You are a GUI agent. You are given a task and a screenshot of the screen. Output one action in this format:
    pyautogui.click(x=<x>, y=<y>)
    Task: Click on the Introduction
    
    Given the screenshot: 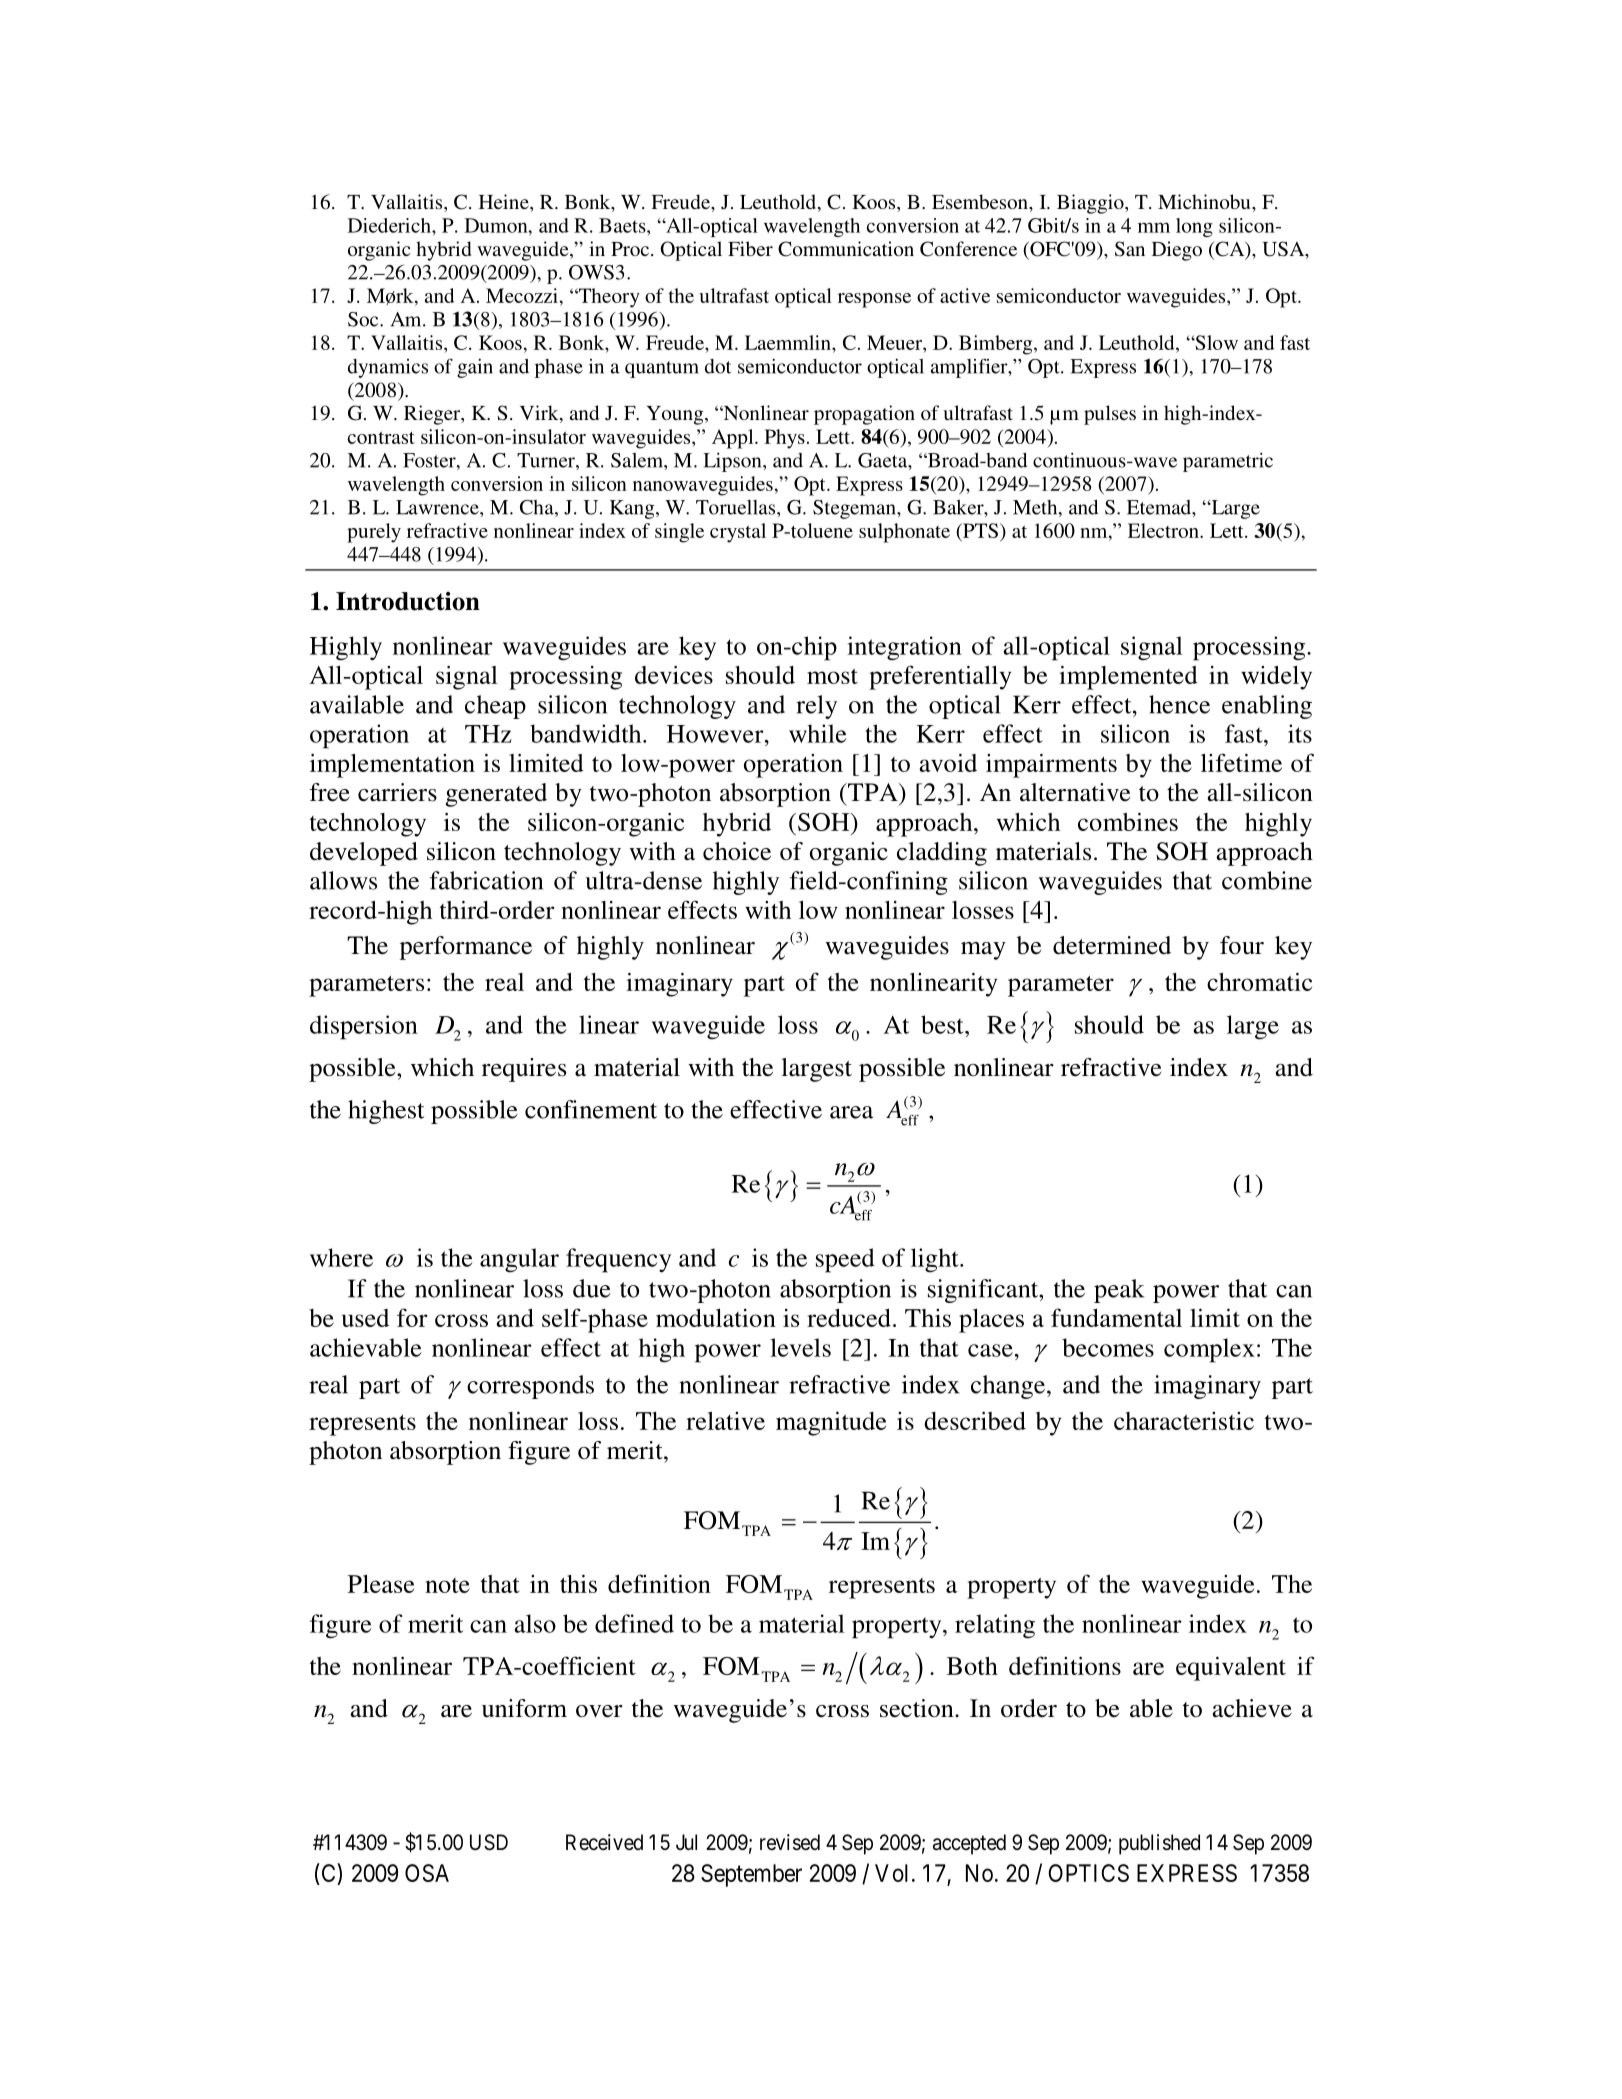 What is the action you would take?
    pyautogui.click(x=408, y=601)
